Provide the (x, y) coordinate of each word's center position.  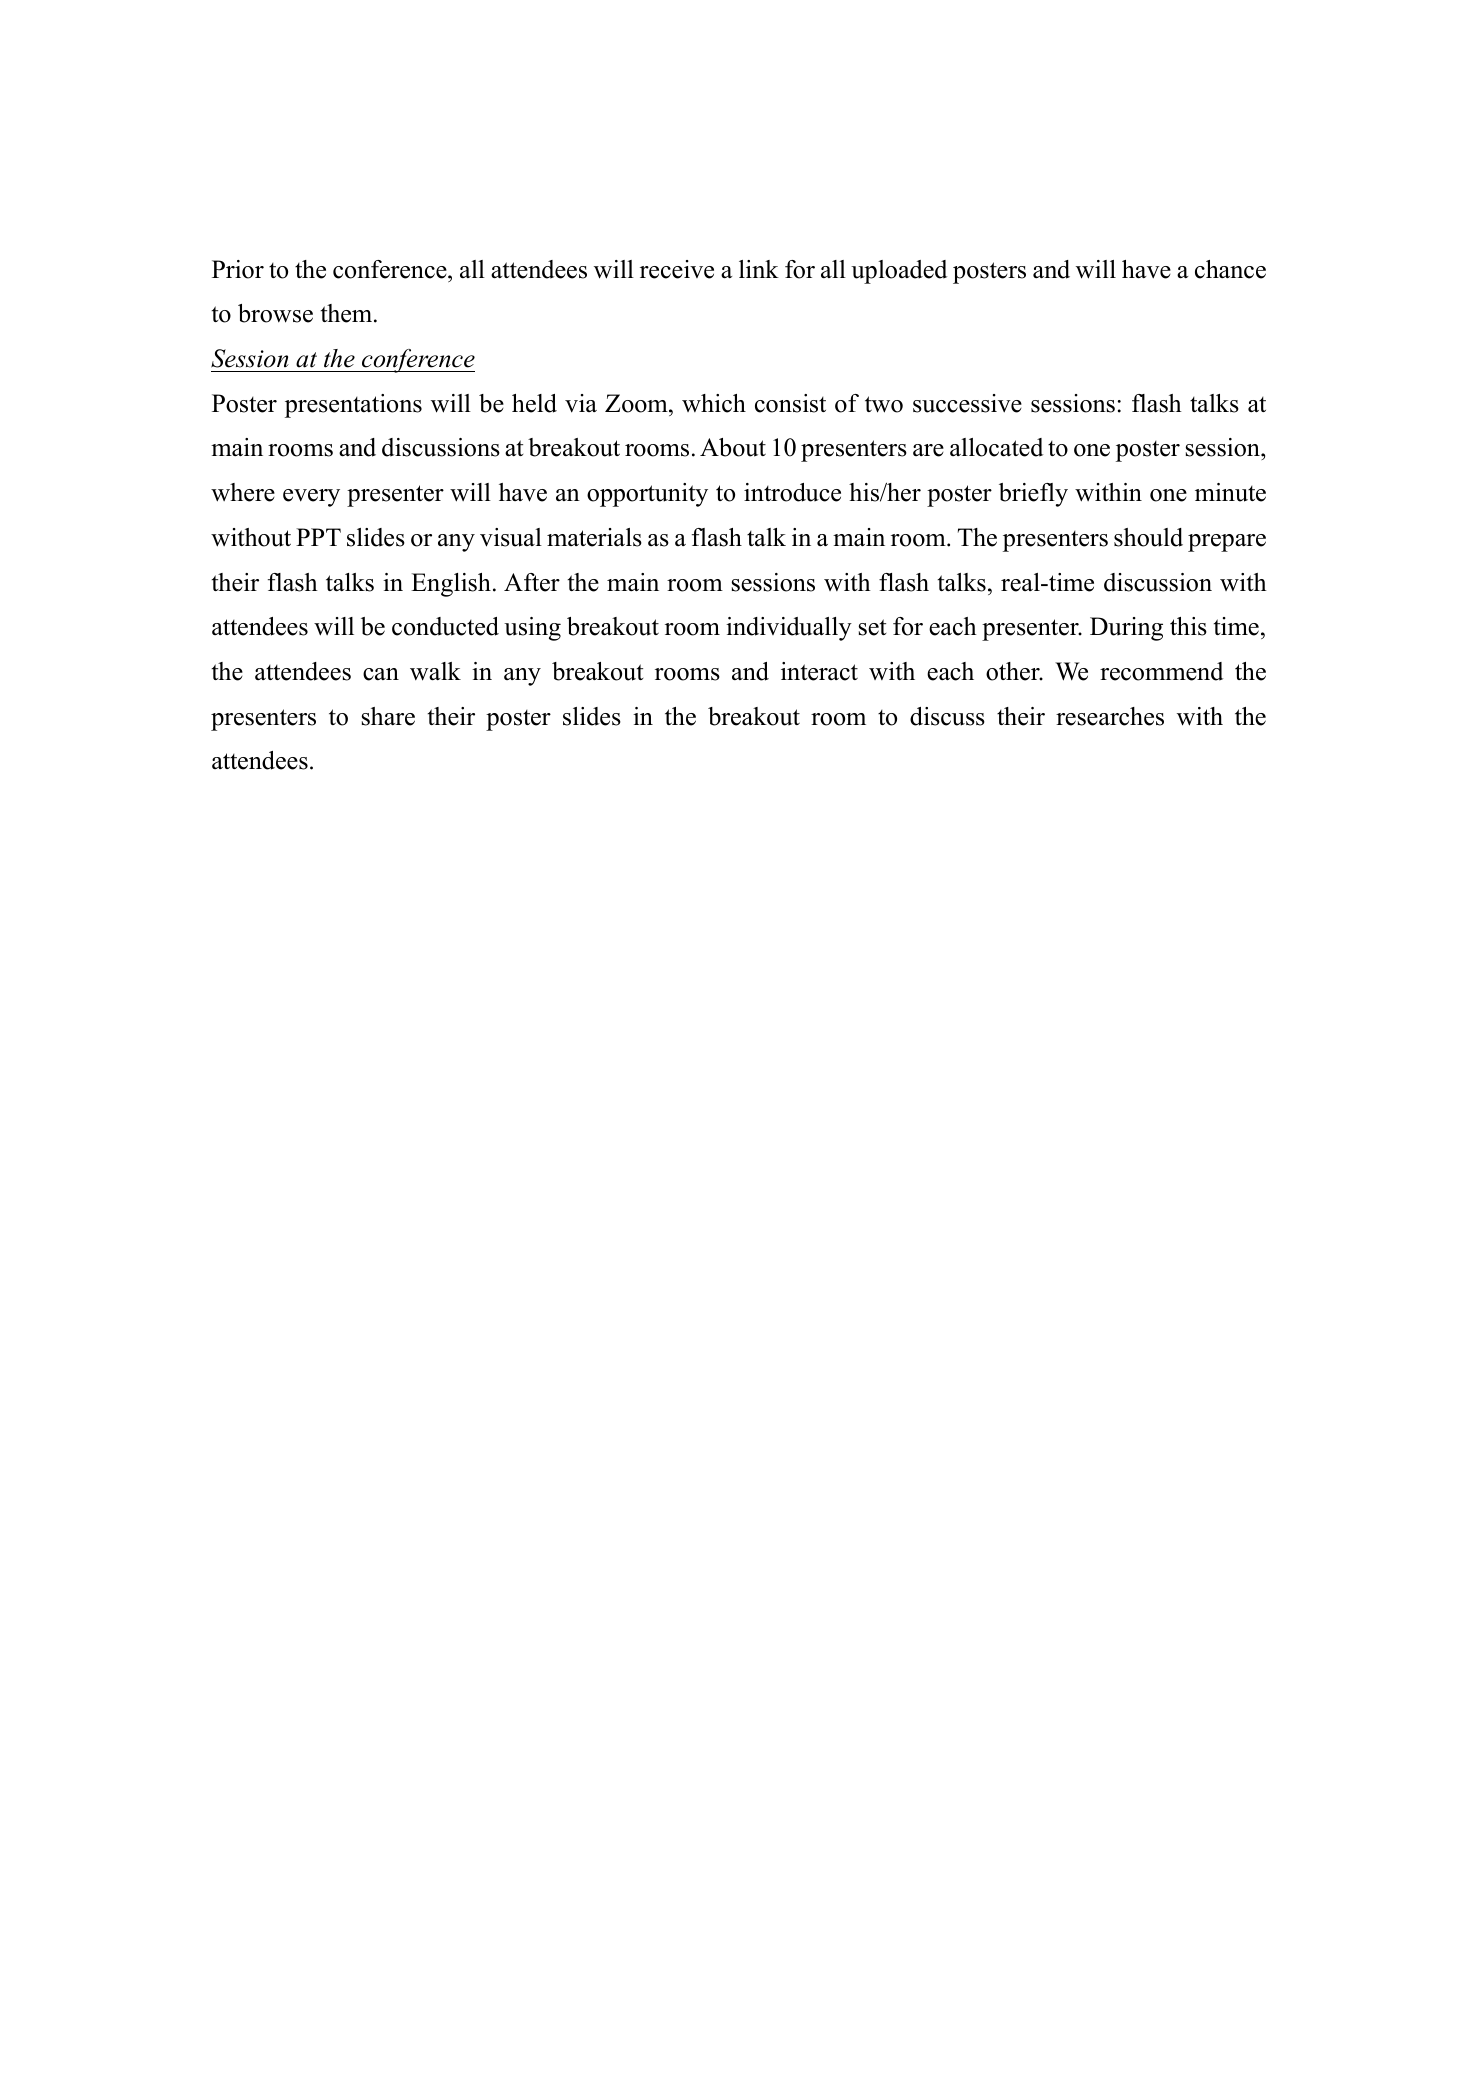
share (388, 716)
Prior (238, 269)
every (311, 498)
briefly (1033, 495)
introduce (792, 492)
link (759, 269)
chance (1230, 269)
